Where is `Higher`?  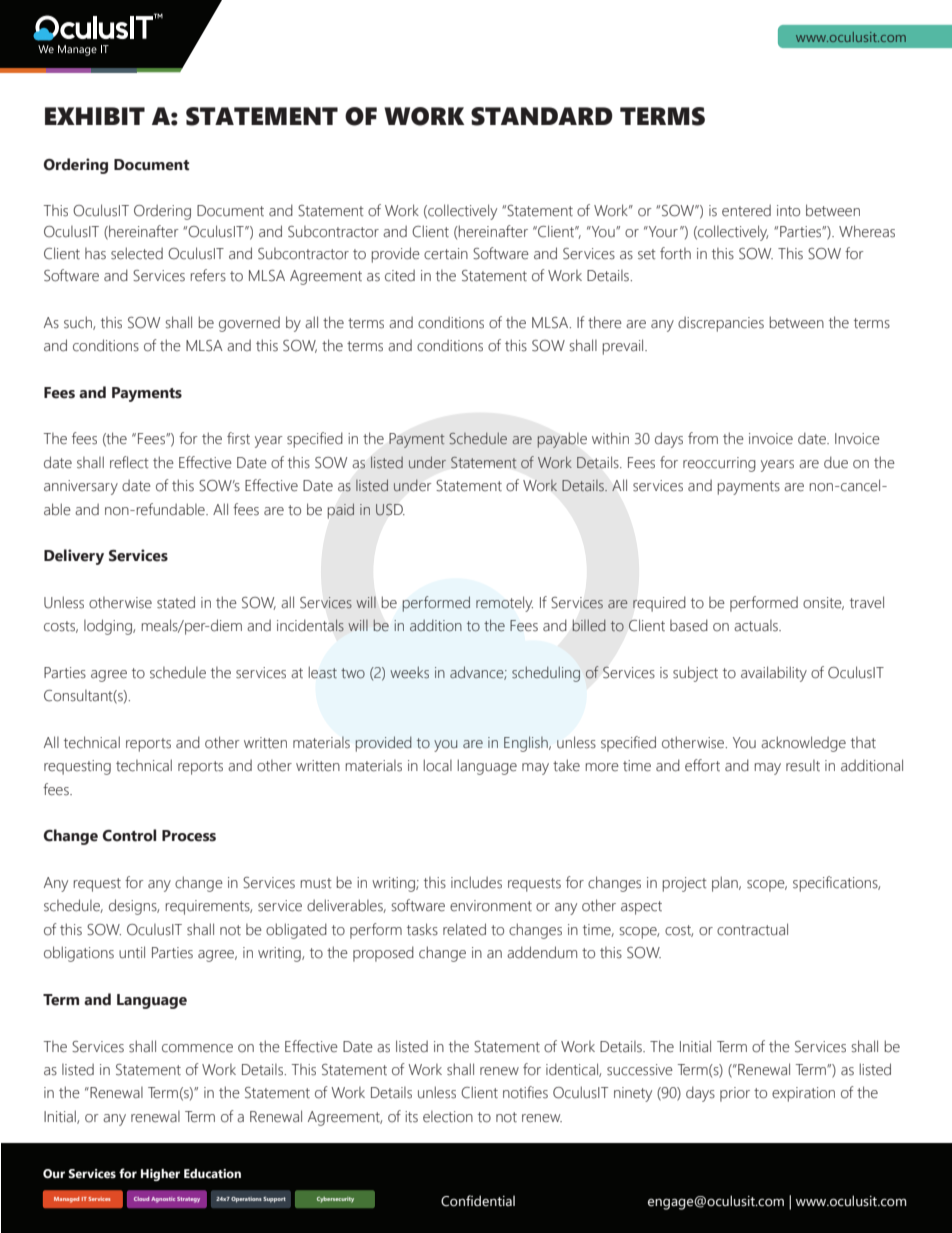
Higher is located at coordinates (160, 1175).
